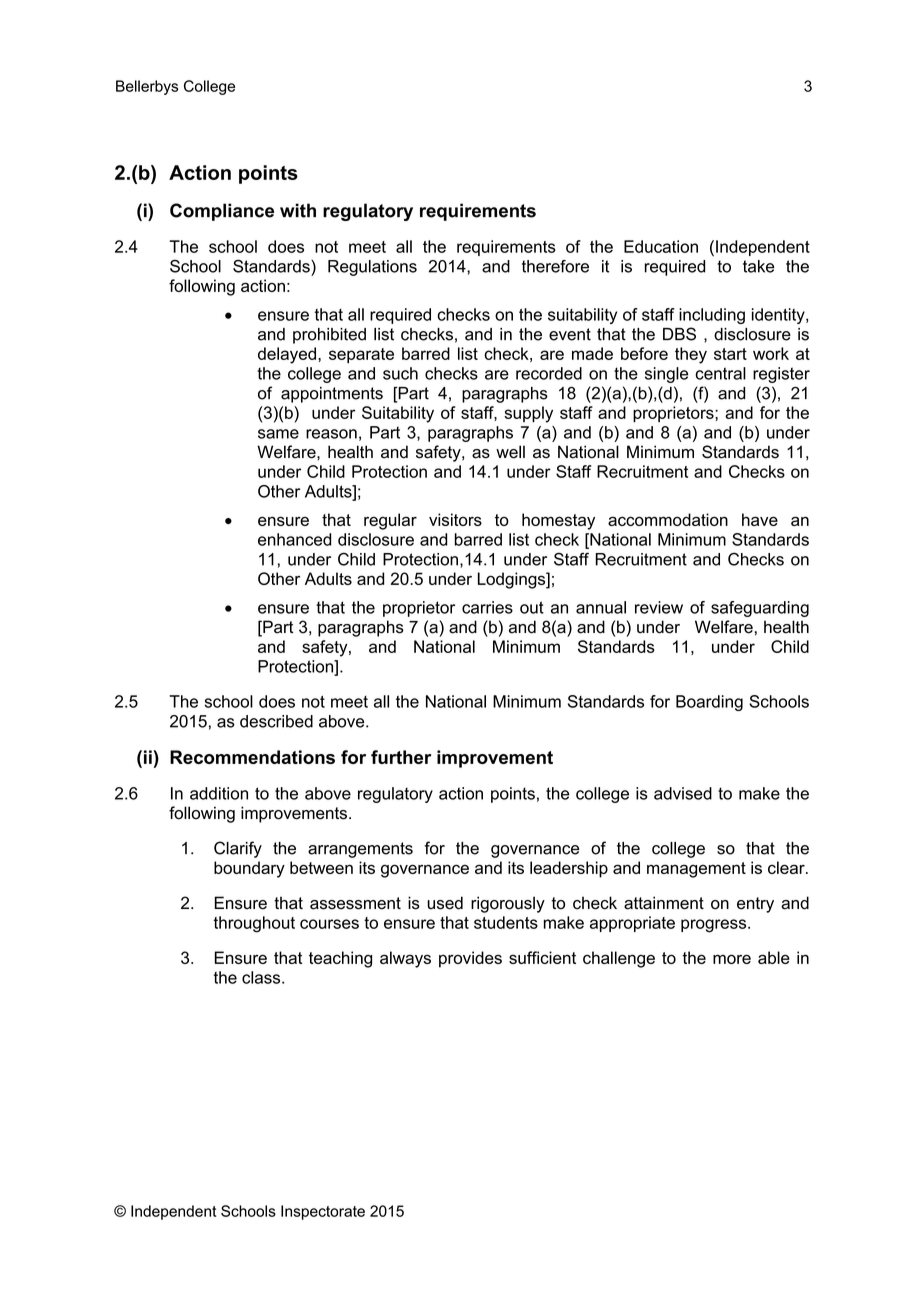 The width and height of the document is (924, 1308). I want to click on enhanced, so click(295, 539).
